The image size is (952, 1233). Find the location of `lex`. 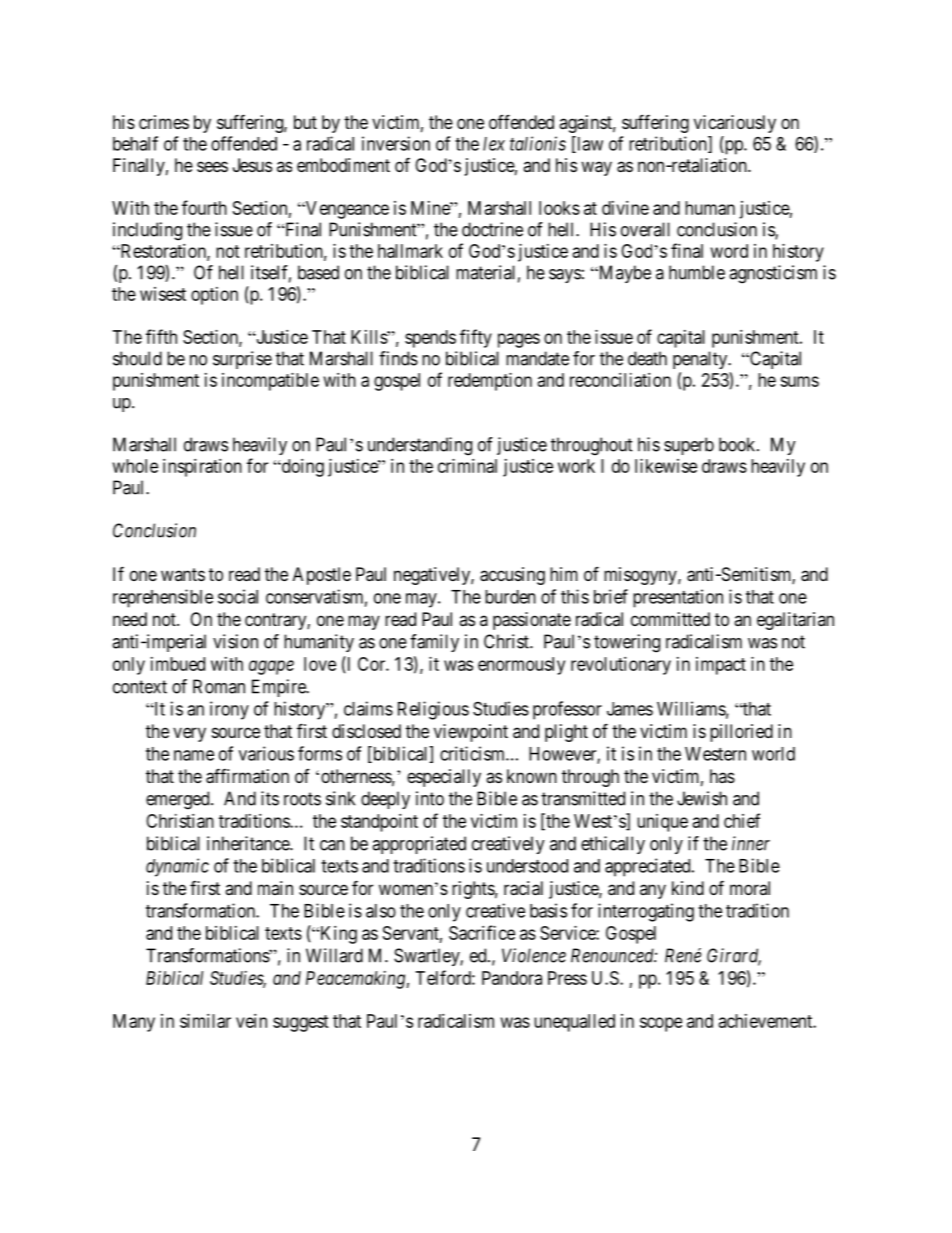

lex is located at coordinates (494, 144).
